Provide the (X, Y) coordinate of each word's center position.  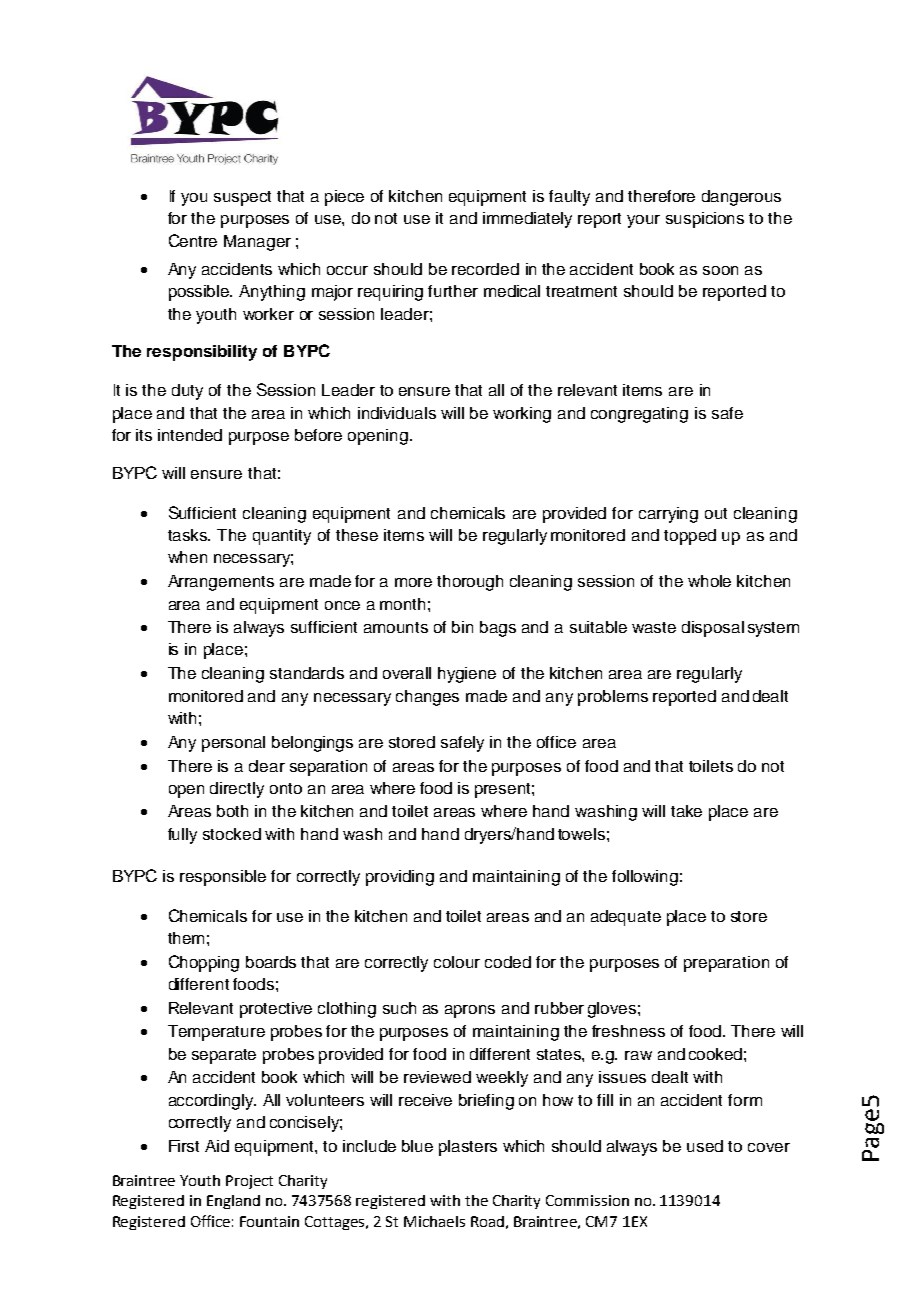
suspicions (705, 220)
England (233, 1202)
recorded (485, 269)
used (705, 1146)
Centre (193, 240)
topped (690, 537)
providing (400, 878)
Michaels (434, 1221)
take (686, 811)
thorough (470, 583)
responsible (223, 878)
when (187, 557)
